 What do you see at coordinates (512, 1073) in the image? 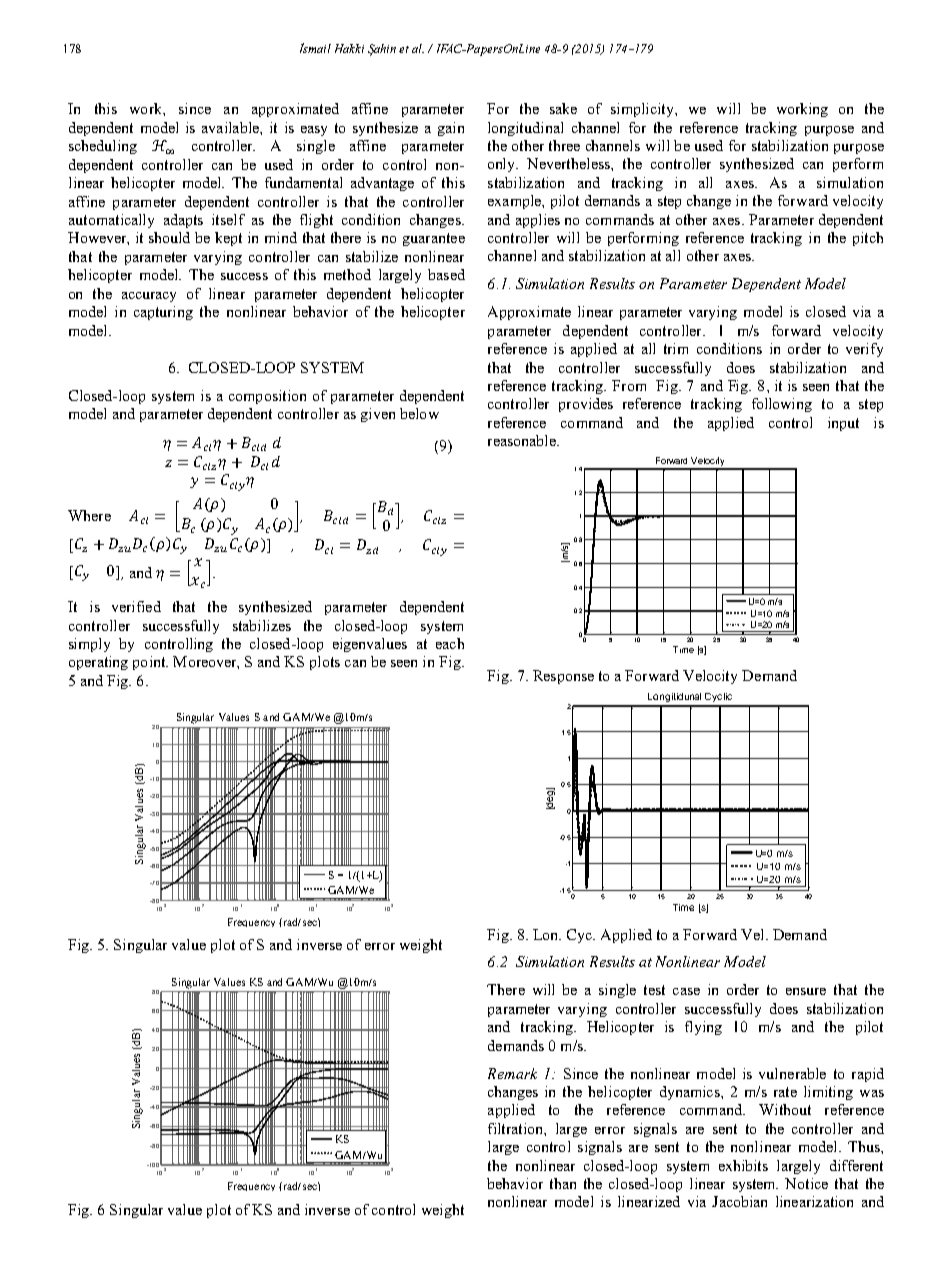
I see `Remark` at bounding box center [512, 1073].
